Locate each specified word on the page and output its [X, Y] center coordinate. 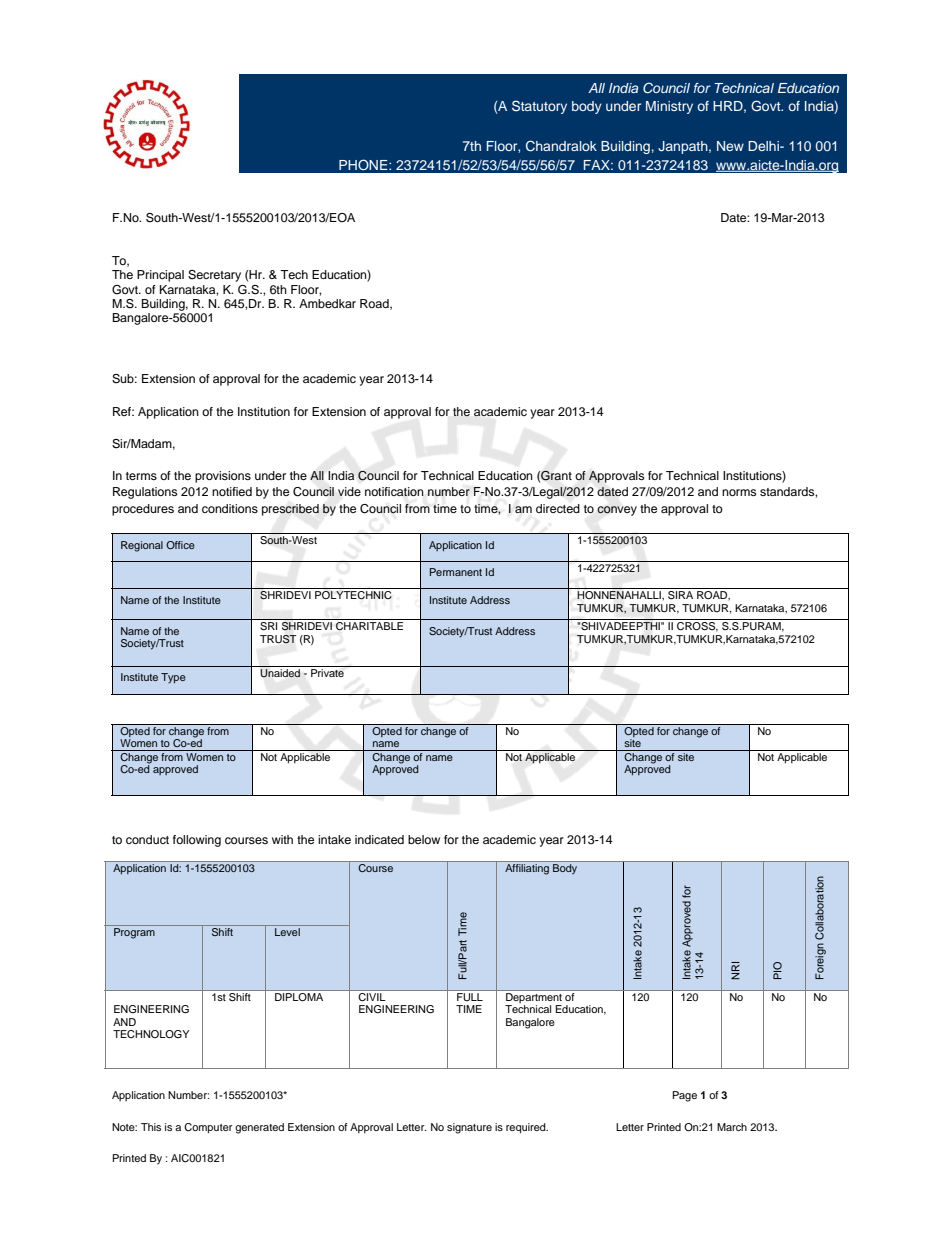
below [424, 839]
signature [469, 1128]
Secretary [214, 276]
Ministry [669, 107]
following [197, 841]
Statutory [539, 107]
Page [685, 1096]
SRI [268, 626]
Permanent [456, 572]
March [732, 1127]
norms [739, 492]
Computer [208, 1128]
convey [617, 511]
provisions [223, 477]
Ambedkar [327, 303]
